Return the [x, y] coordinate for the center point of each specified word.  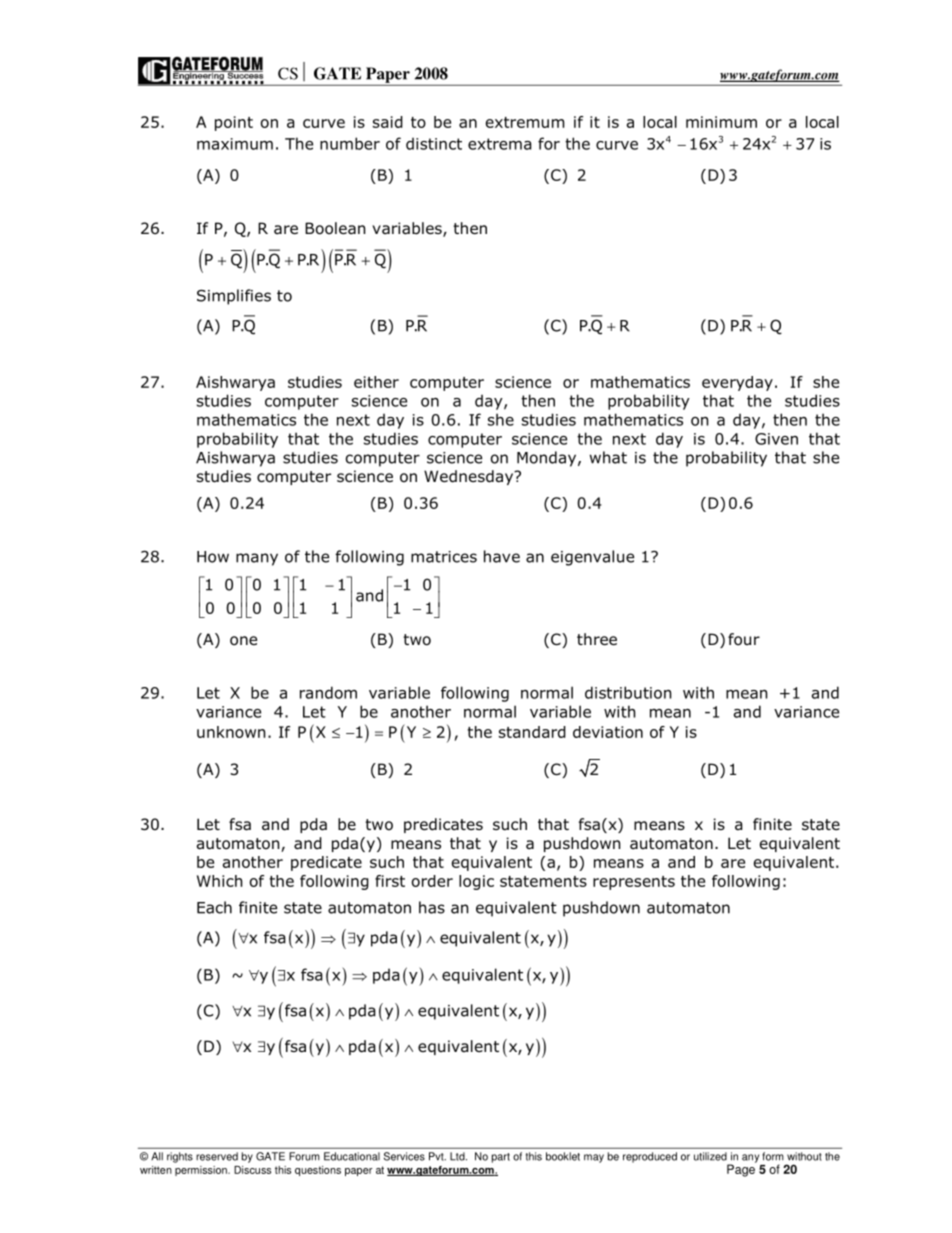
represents [634, 883]
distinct [434, 144]
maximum [235, 144]
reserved [217, 1156]
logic [476, 882]
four [744, 639]
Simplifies [234, 297]
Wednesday [470, 477]
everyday [737, 383]
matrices [444, 557]
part [501, 1158]
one [243, 641]
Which [219, 881]
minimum [721, 122]
